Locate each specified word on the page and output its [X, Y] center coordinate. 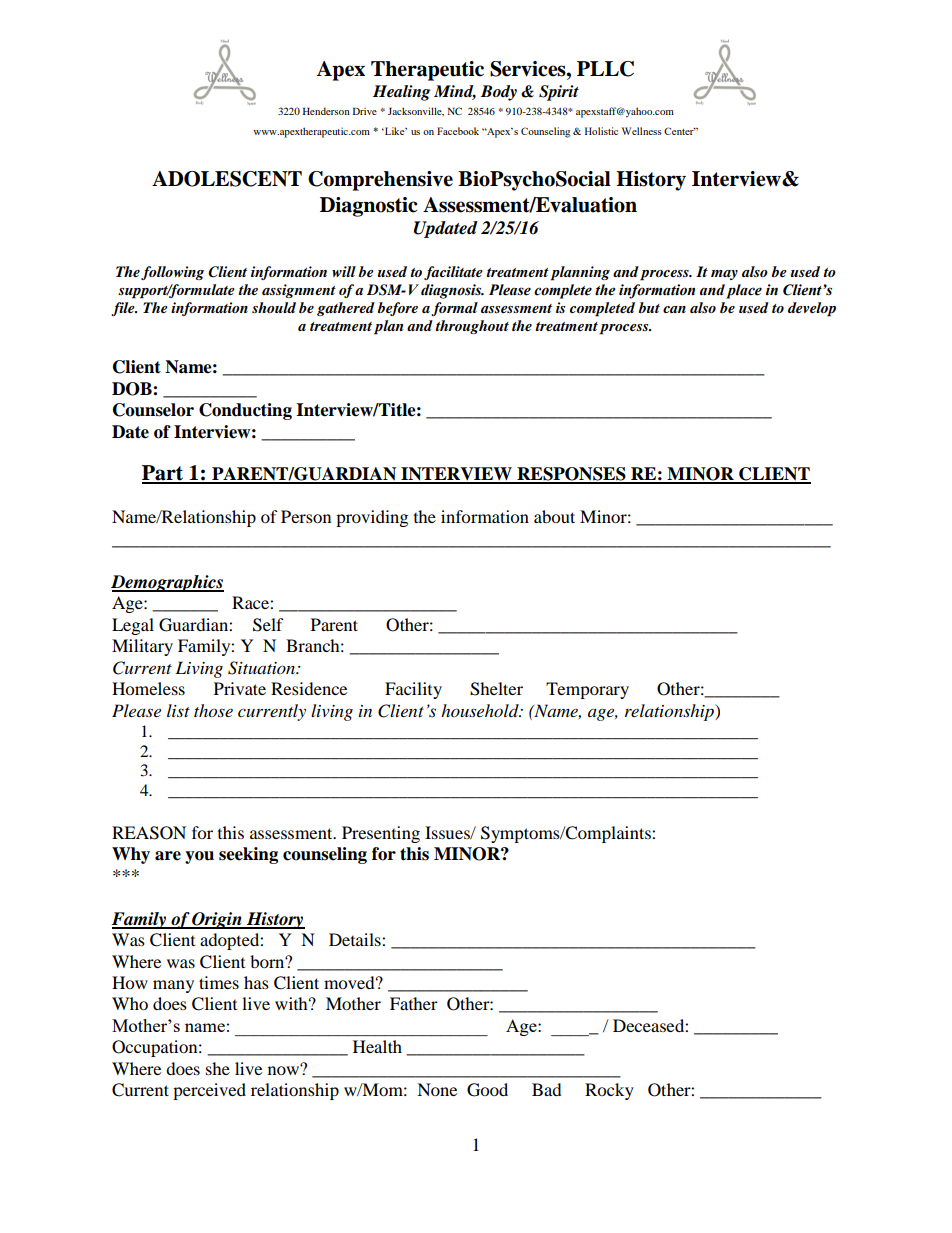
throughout [472, 327]
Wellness [642, 131]
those [213, 711]
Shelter [496, 689]
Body [499, 93]
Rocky [609, 1091]
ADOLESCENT [227, 179]
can [674, 309]
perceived [209, 1091]
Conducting [245, 411]
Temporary [587, 690]
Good [487, 1090]
